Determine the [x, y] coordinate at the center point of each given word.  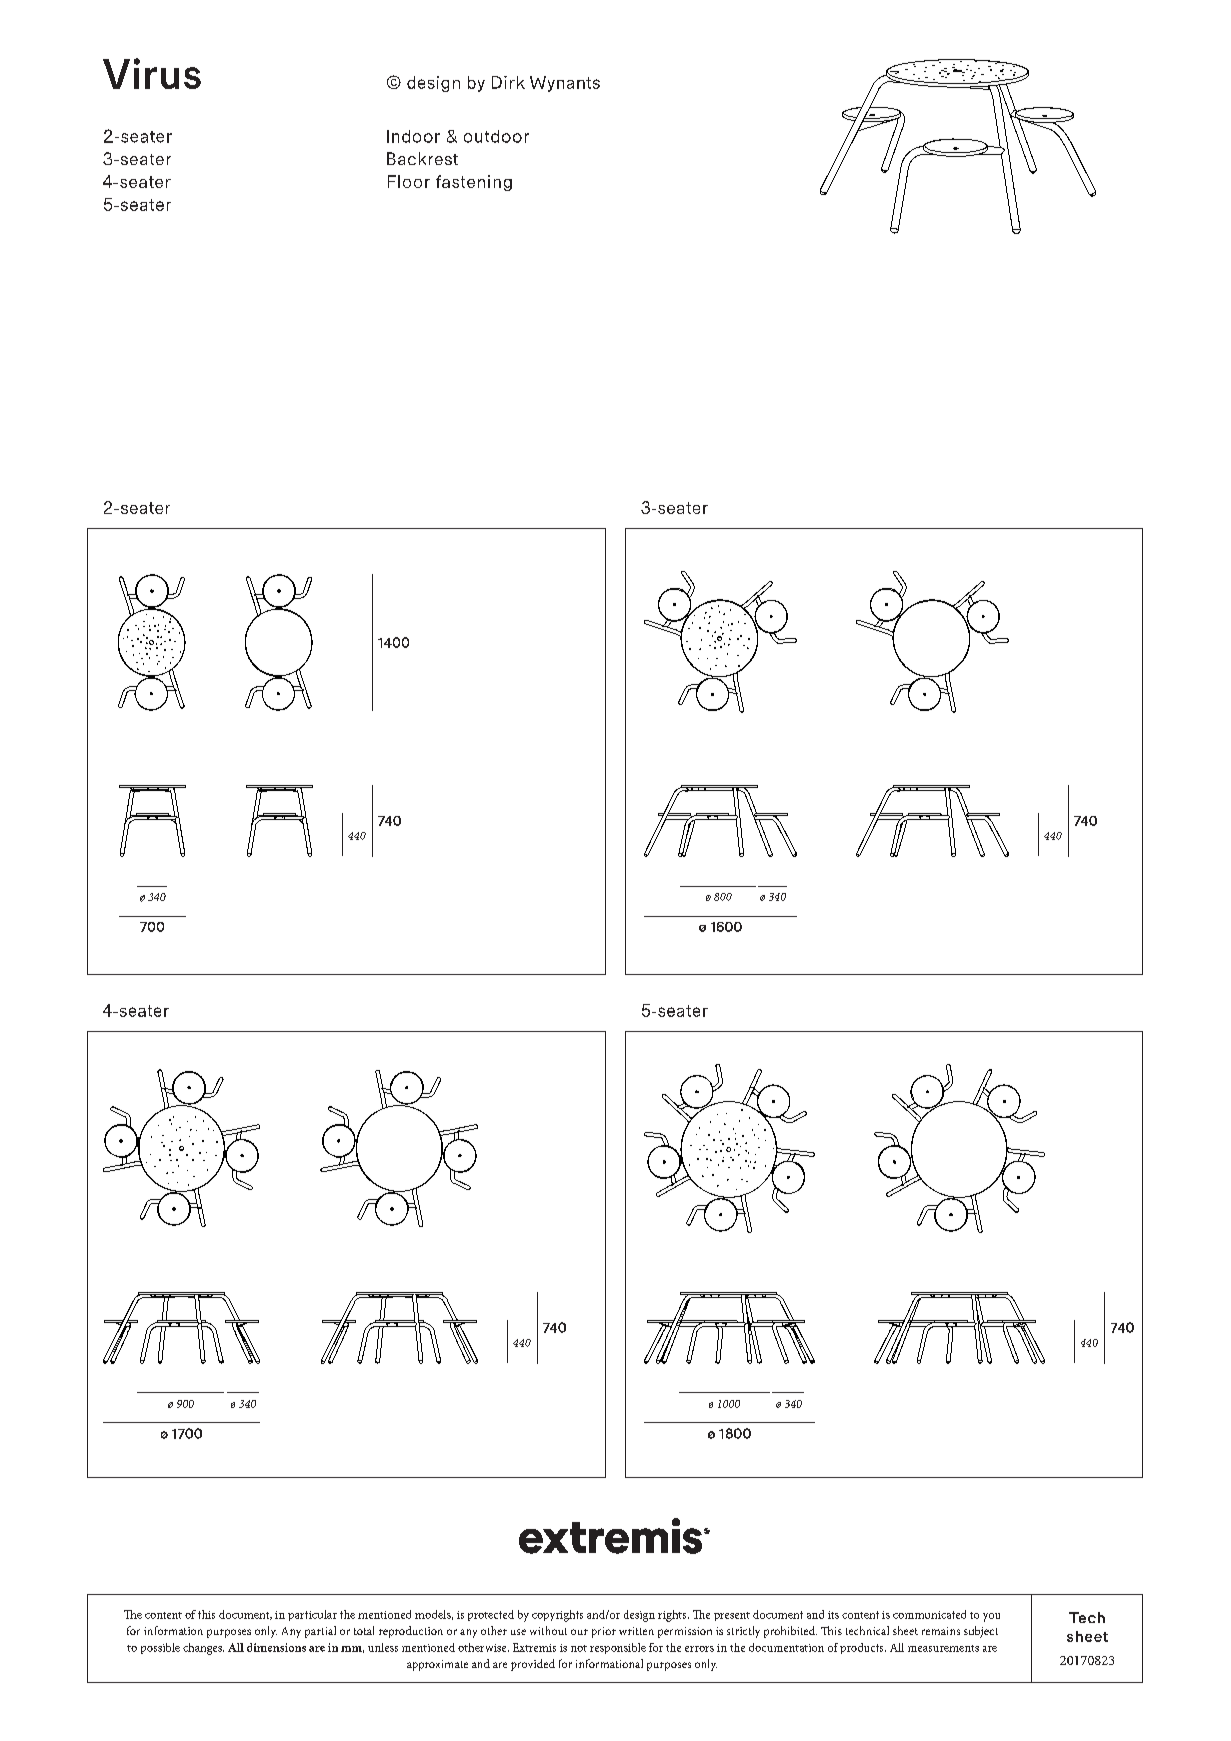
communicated [929, 1614]
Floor [409, 181]
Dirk [508, 82]
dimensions [276, 1647]
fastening [474, 183]
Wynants [565, 84]
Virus [152, 73]
